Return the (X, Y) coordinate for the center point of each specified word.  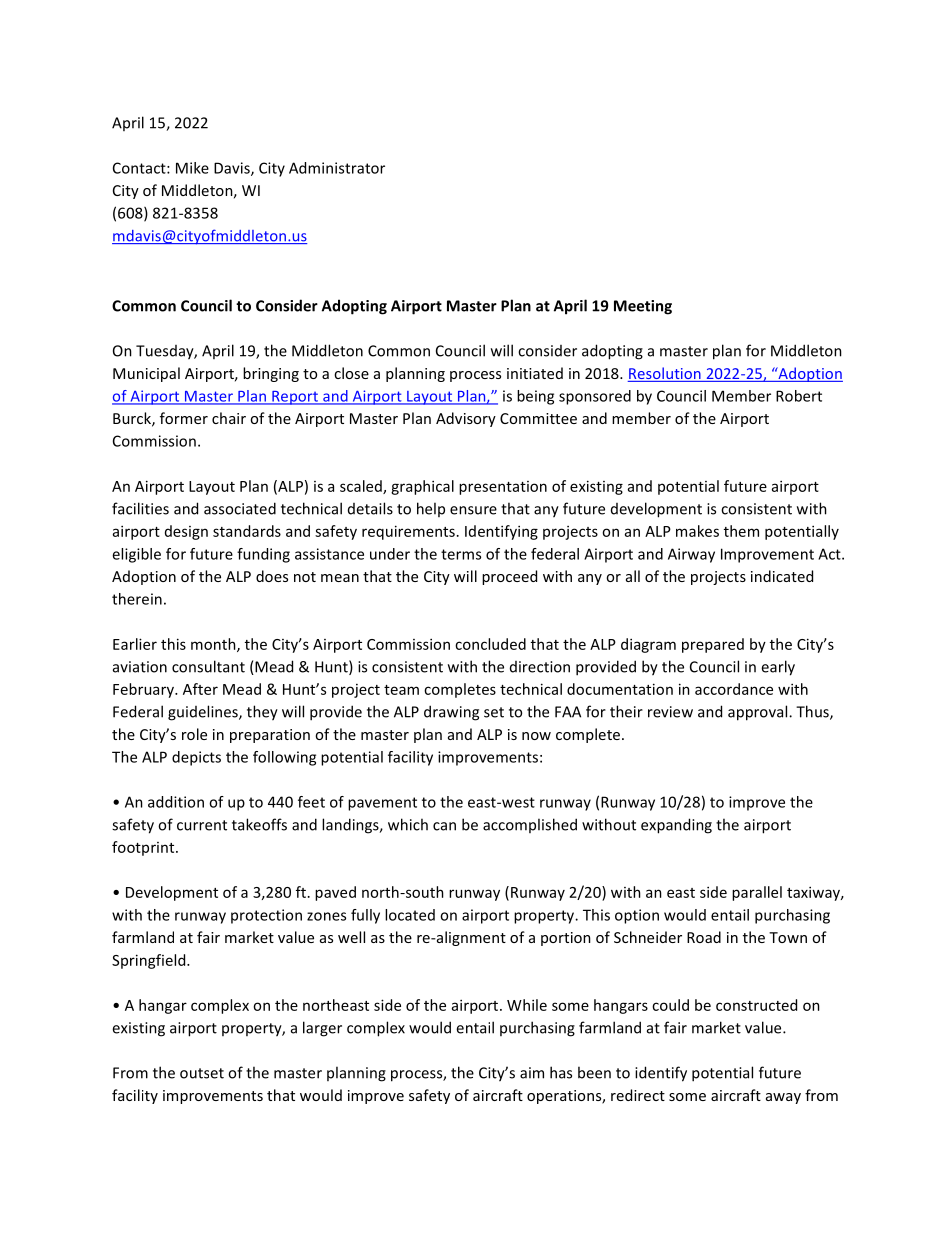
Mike (192, 168)
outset (202, 1073)
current (202, 825)
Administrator (337, 168)
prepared (713, 645)
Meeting (643, 307)
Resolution (665, 374)
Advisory (466, 419)
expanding (676, 826)
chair (229, 418)
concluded (490, 644)
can (444, 826)
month (214, 645)
